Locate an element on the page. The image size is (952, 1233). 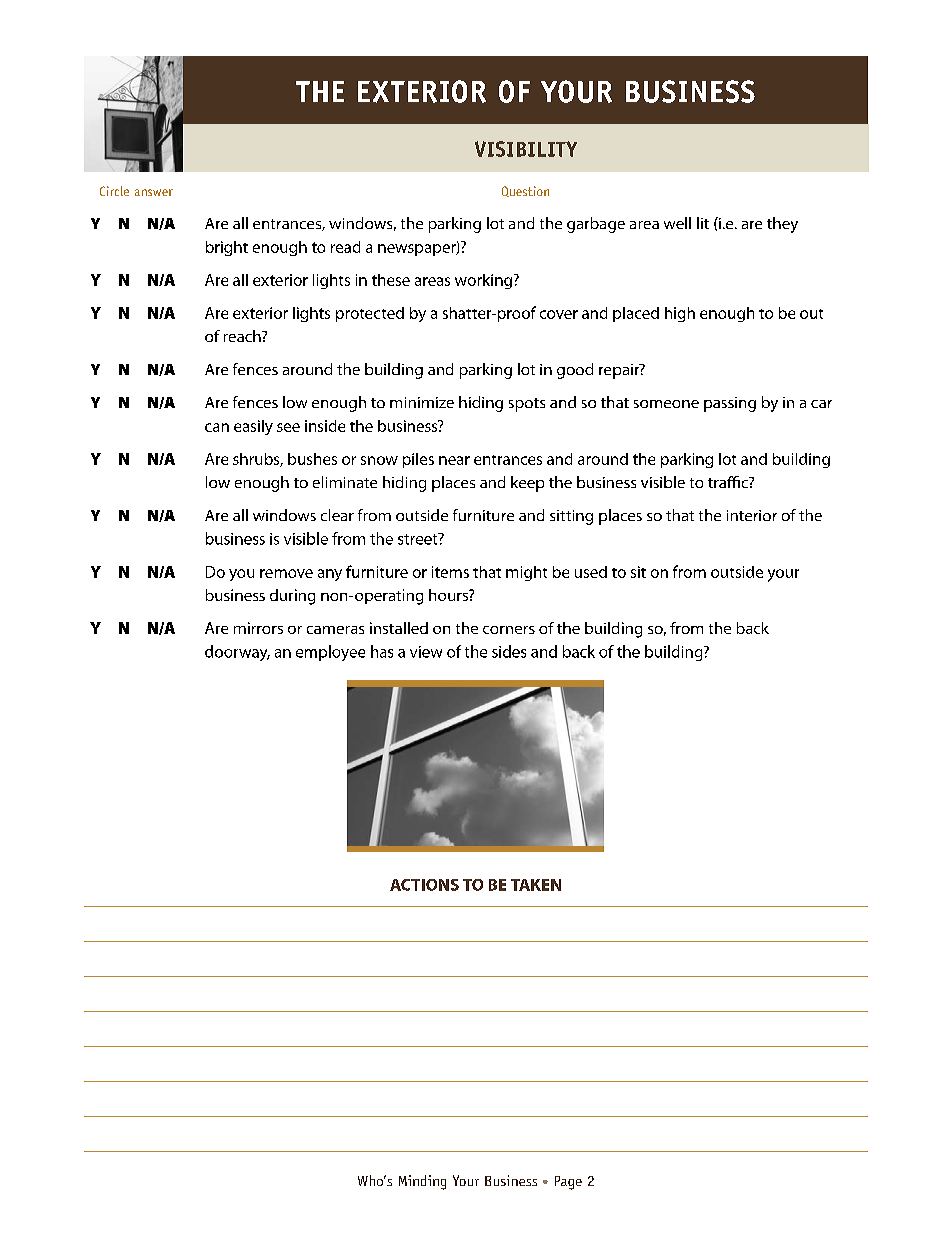
passing is located at coordinates (730, 404).
